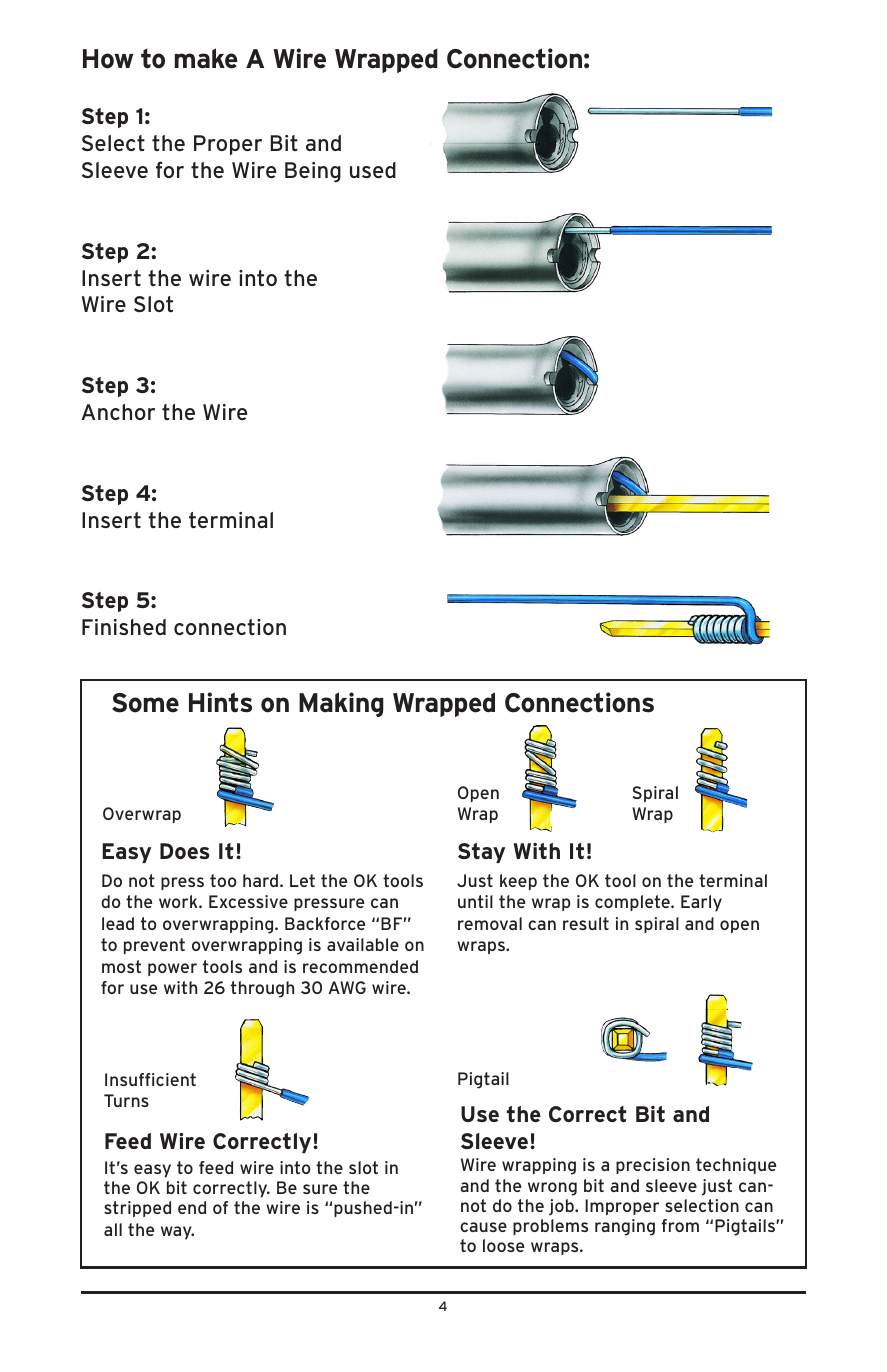  I want to click on Being, so click(313, 172).
